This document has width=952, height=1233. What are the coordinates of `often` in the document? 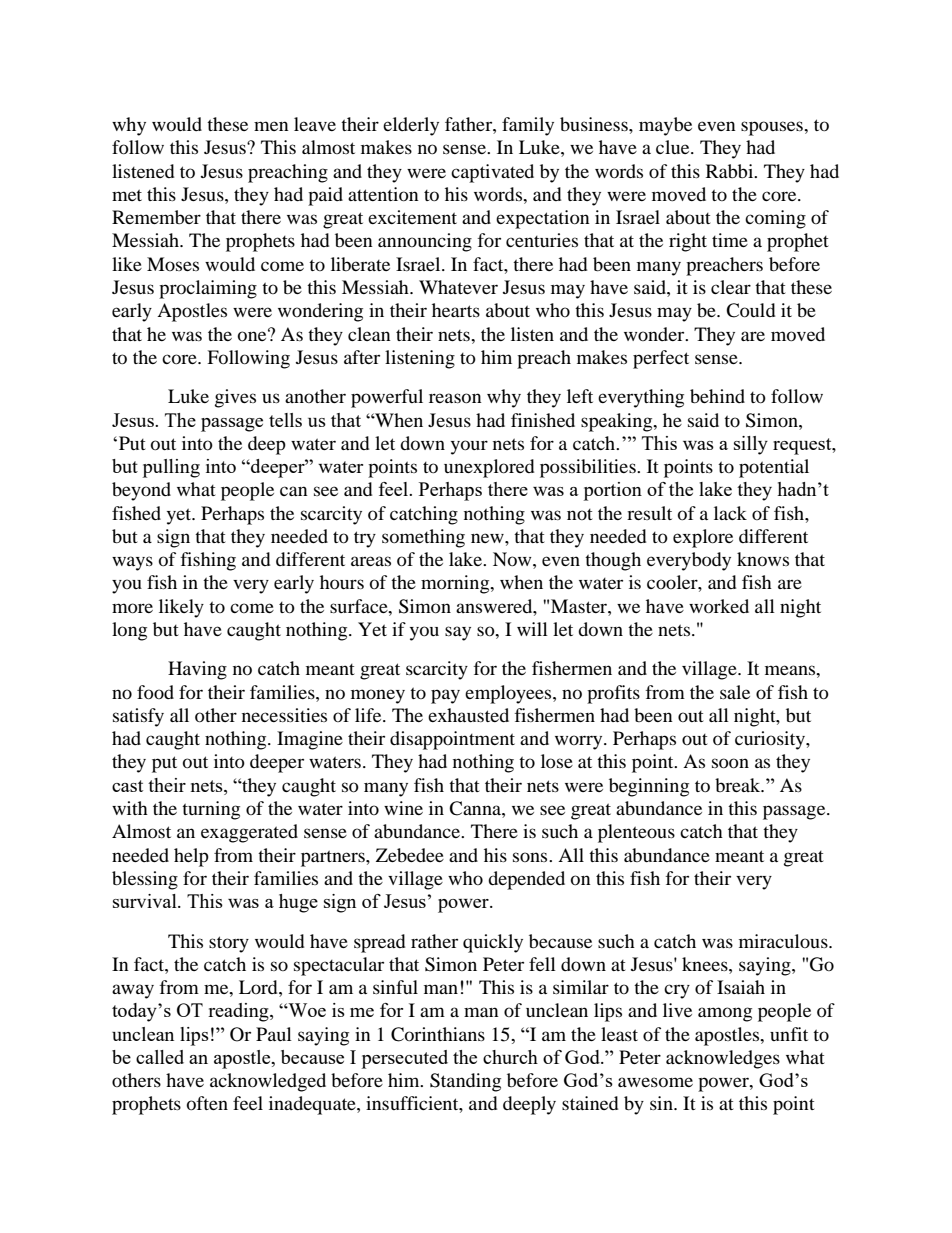 It's located at (207, 1103).
